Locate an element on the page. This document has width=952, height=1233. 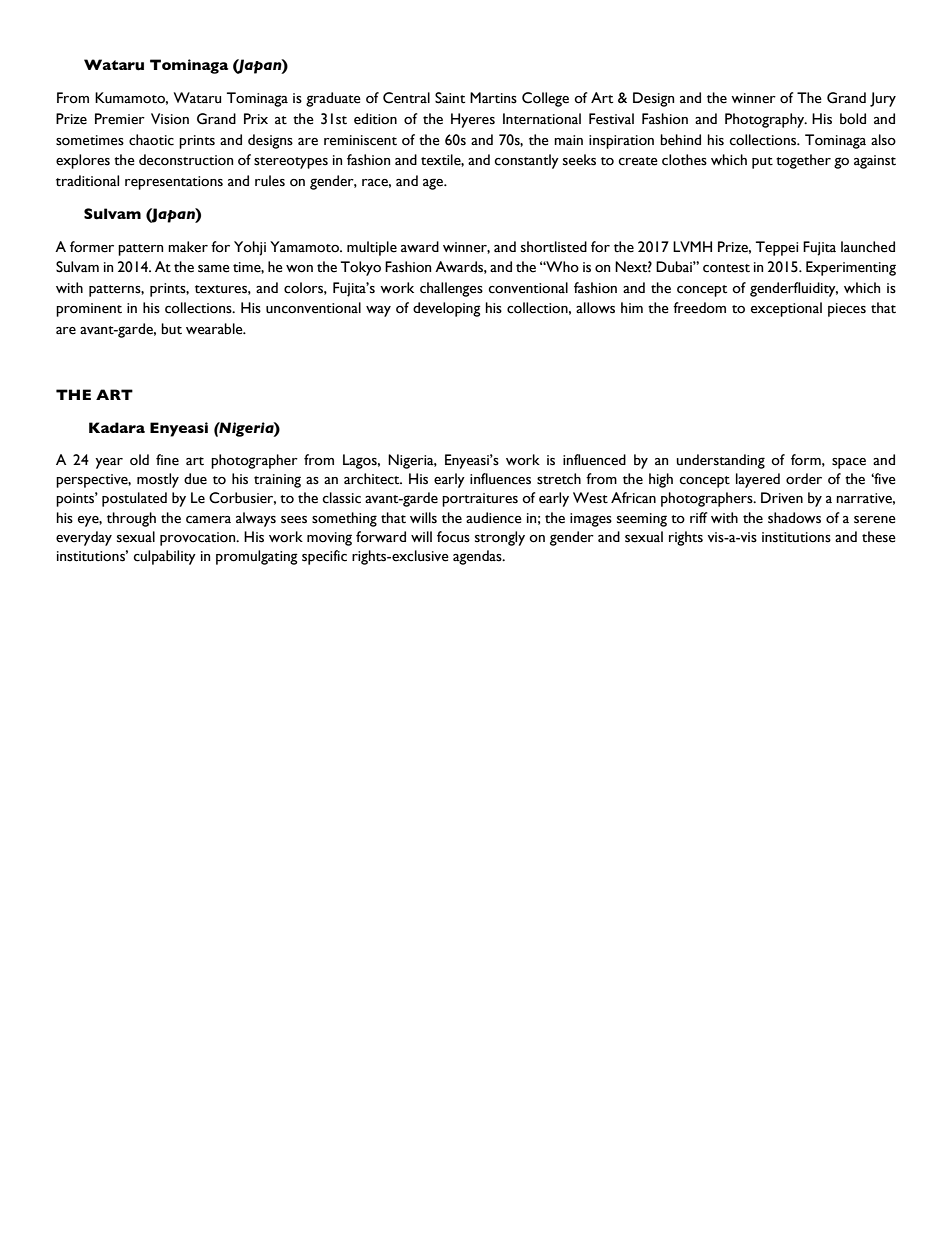
provocation is located at coordinates (199, 539).
